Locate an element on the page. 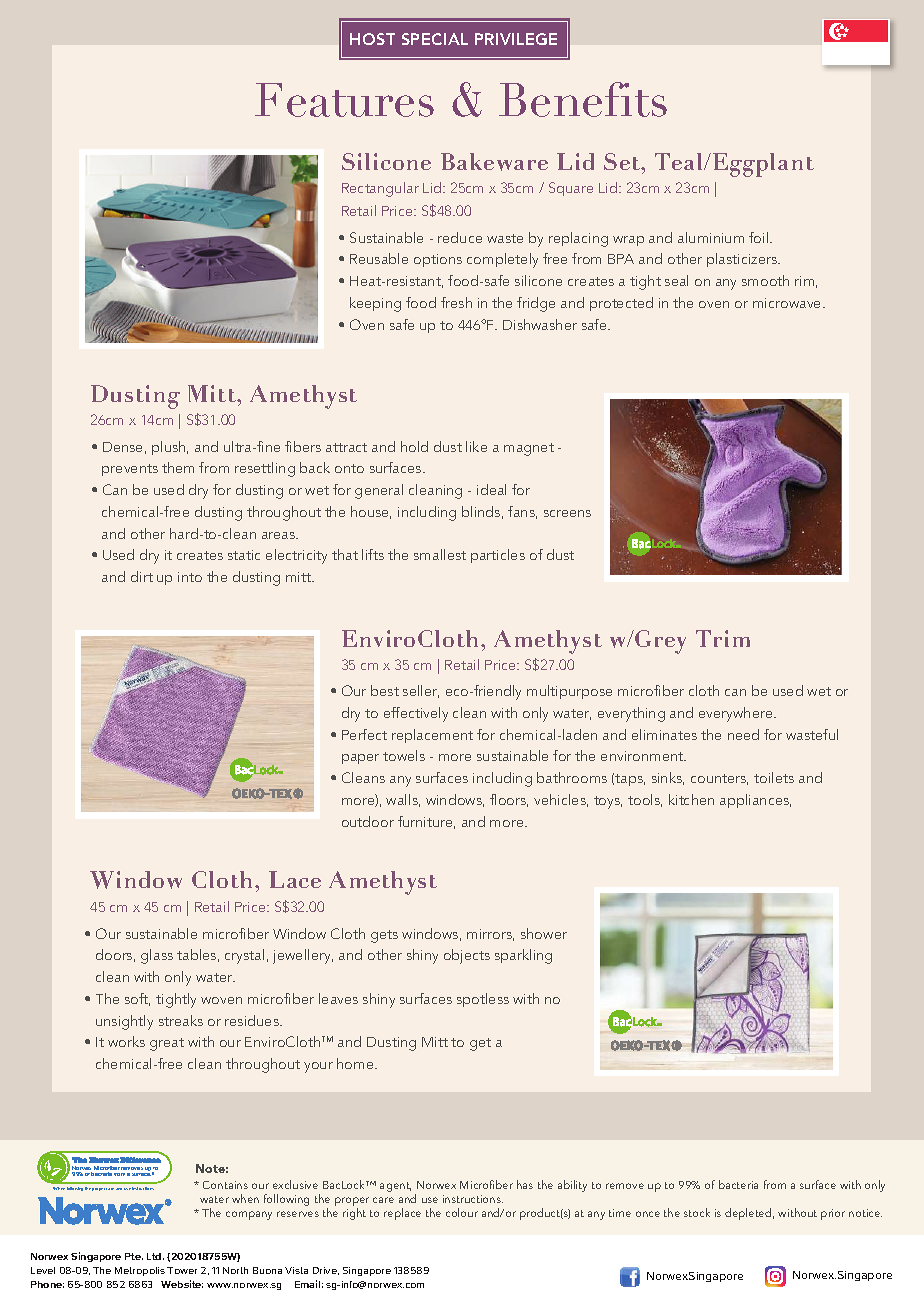 The height and width of the page is (1308, 924). prior is located at coordinates (833, 1214).
